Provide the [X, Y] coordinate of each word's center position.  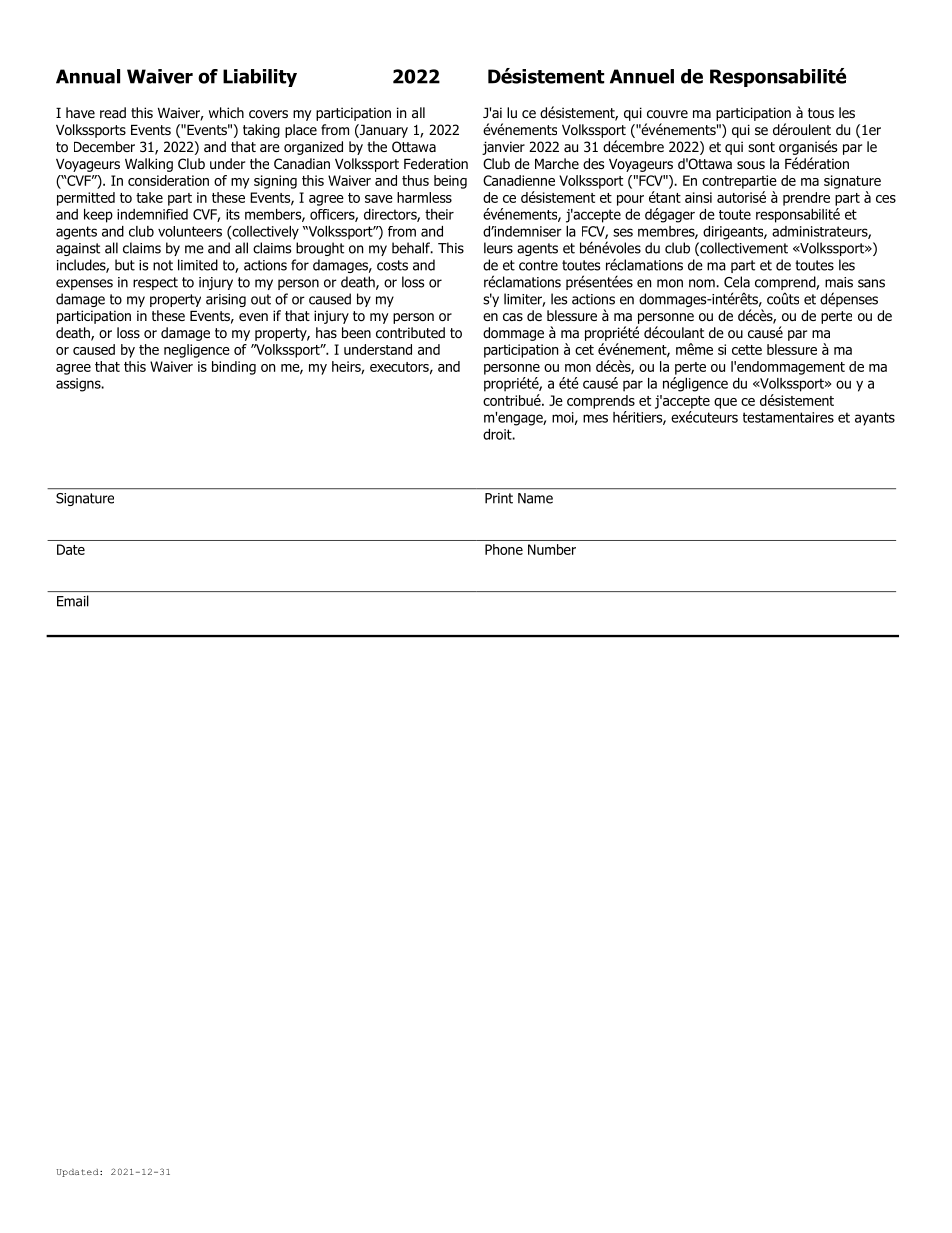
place [301, 131]
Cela [737, 282]
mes [595, 418]
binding [234, 368]
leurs [498, 248]
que [725, 403]
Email [73, 601]
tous [821, 113]
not [163, 265]
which [226, 112]
